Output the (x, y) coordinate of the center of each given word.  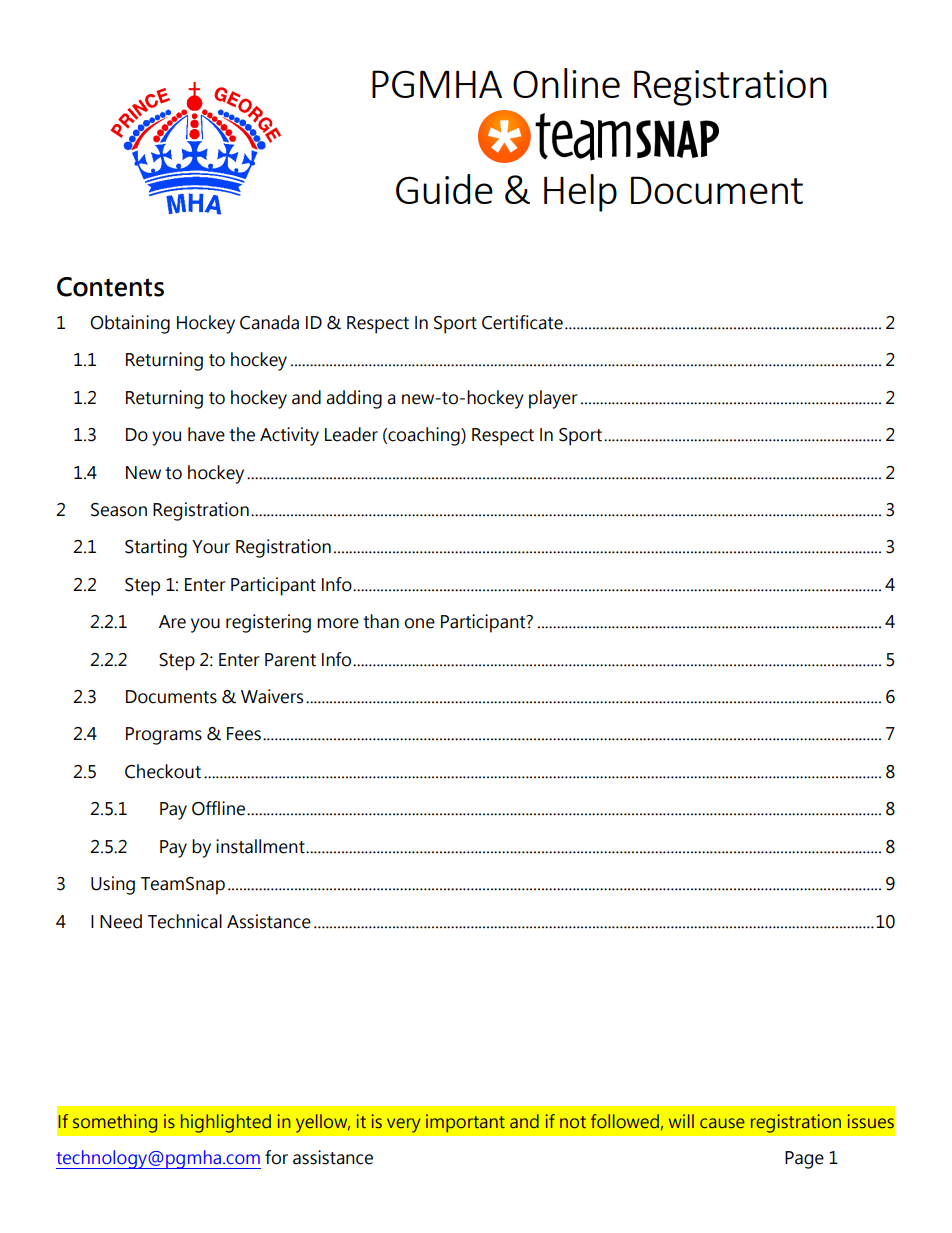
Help (580, 193)
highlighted (226, 1123)
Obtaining (130, 324)
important (465, 1123)
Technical (185, 921)
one (419, 623)
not (573, 1122)
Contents (110, 287)
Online (566, 83)
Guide (444, 189)
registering (268, 623)
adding (354, 399)
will (681, 1121)
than (381, 621)
